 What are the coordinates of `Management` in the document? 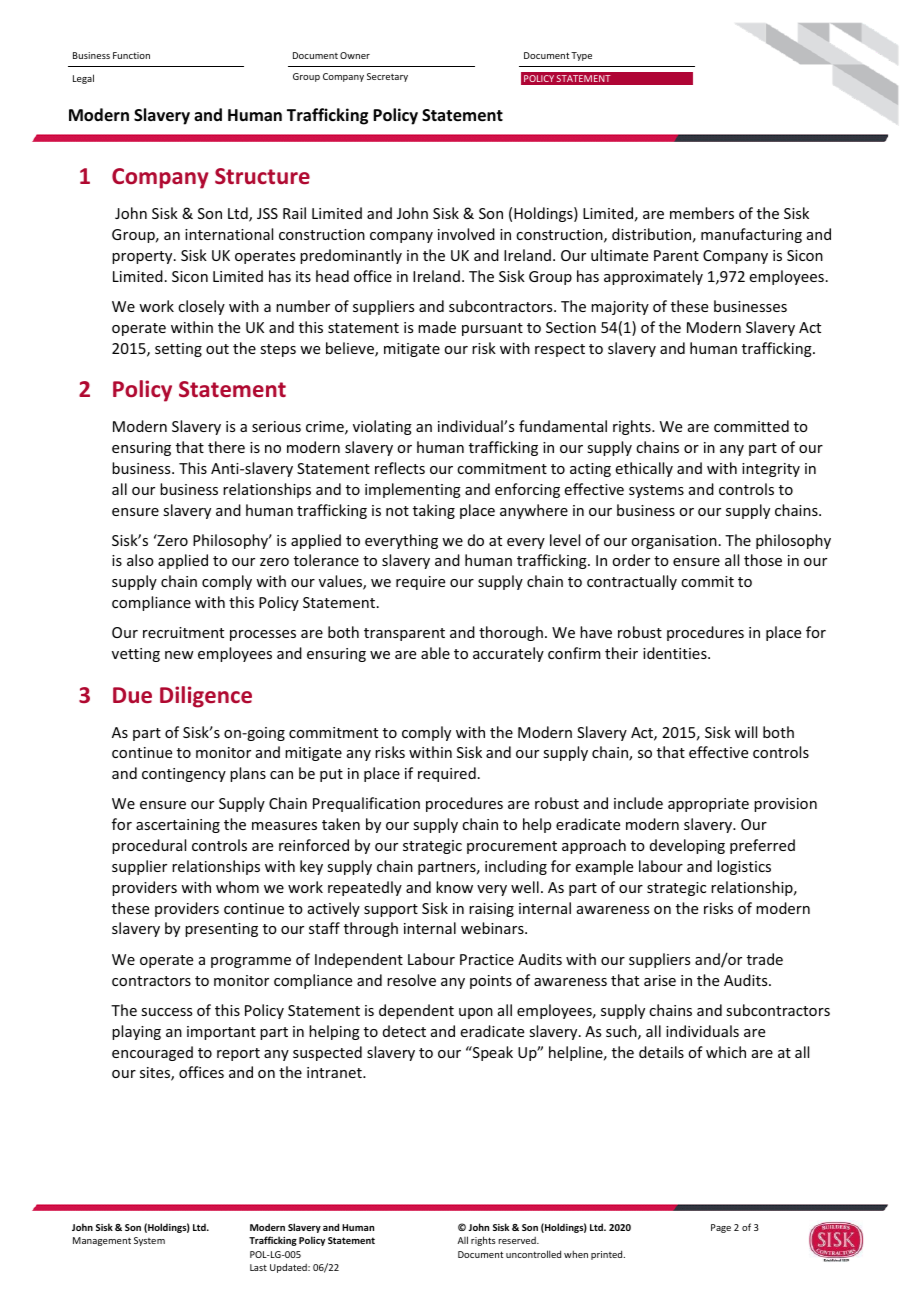 It's located at (102, 1241).
